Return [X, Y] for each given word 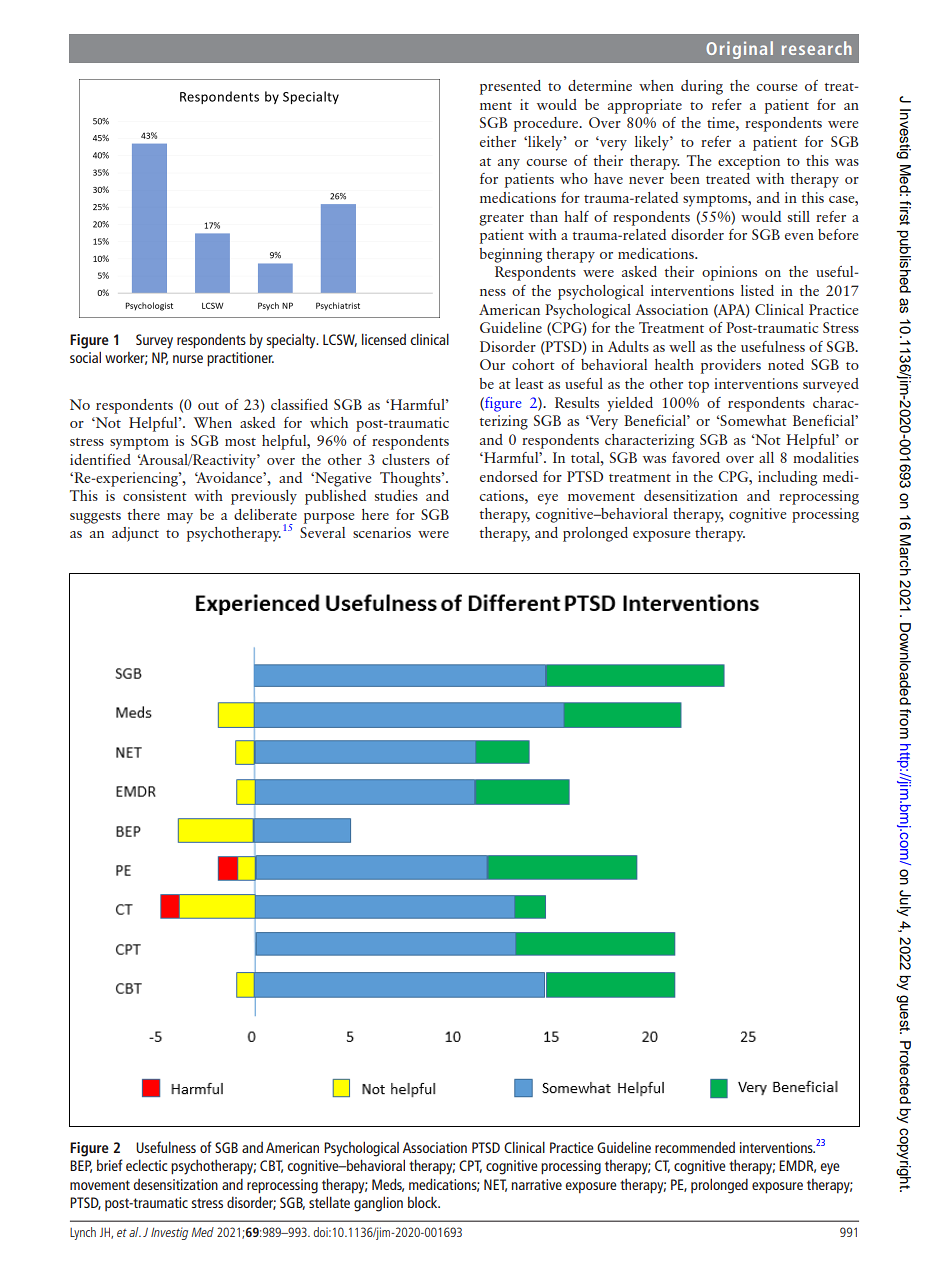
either [498, 141]
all [766, 457]
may [180, 518]
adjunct [135, 534]
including [787, 478]
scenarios [382, 532]
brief [110, 1165]
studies [396, 495]
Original [739, 50]
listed [757, 290]
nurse [188, 359]
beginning [510, 255]
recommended [695, 1147]
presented [510, 87]
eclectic [147, 1165]
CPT [470, 1166]
